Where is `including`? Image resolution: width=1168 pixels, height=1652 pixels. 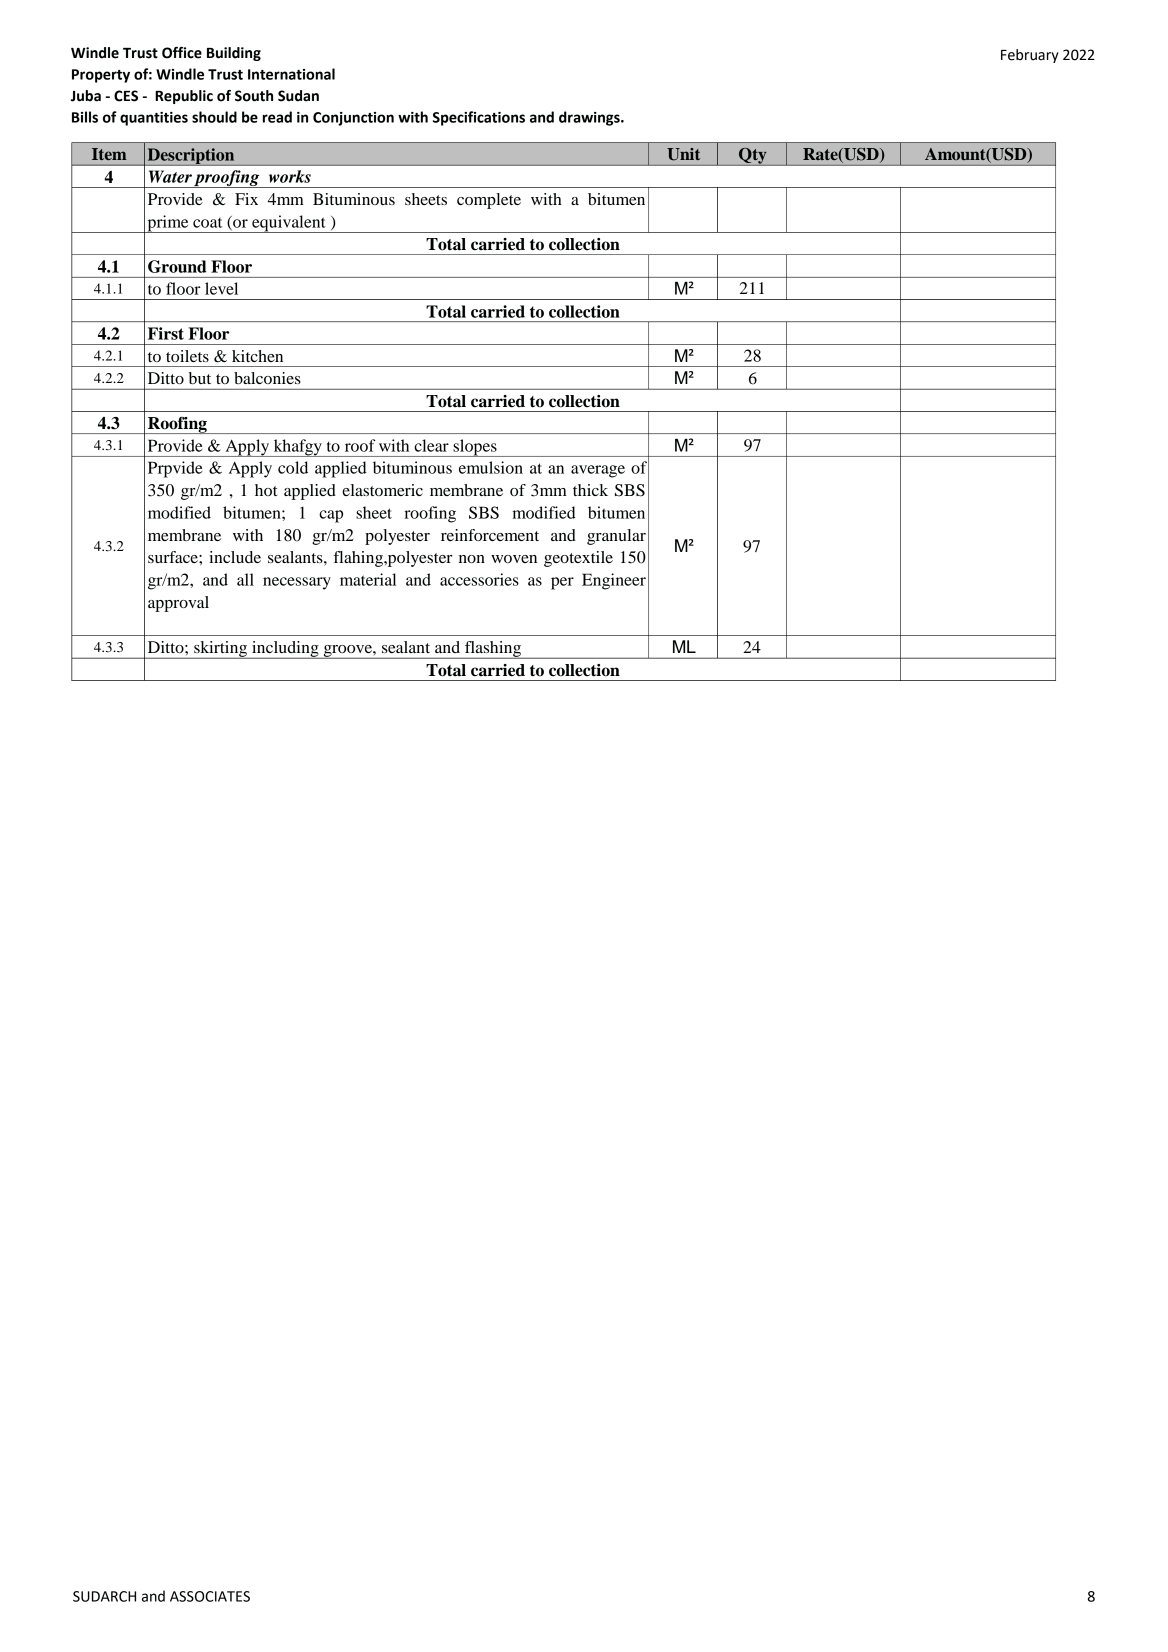
including is located at coordinates (285, 650).
